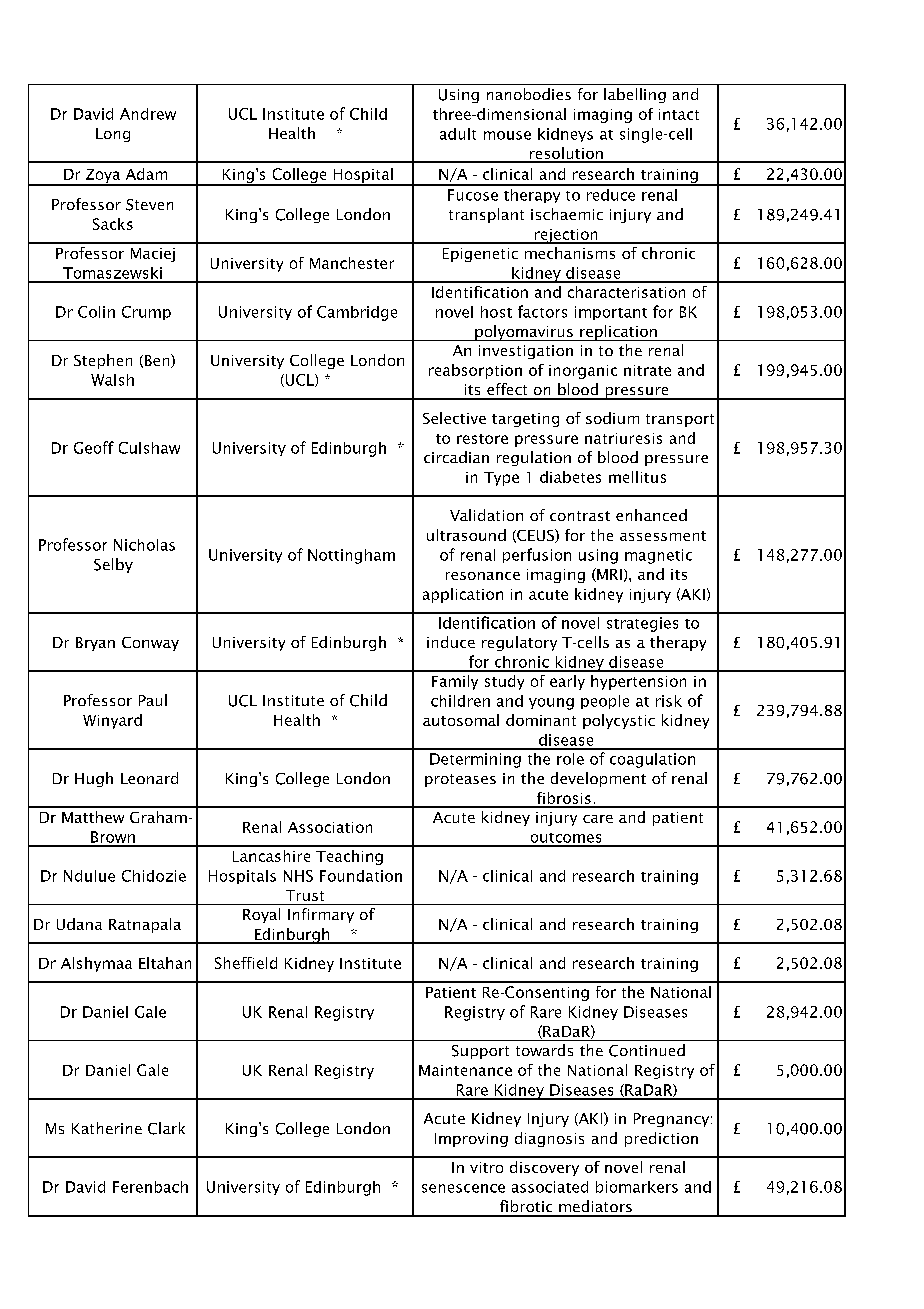  Describe the element at coordinates (463, 1188) in the page. I see `senescence` at that location.
